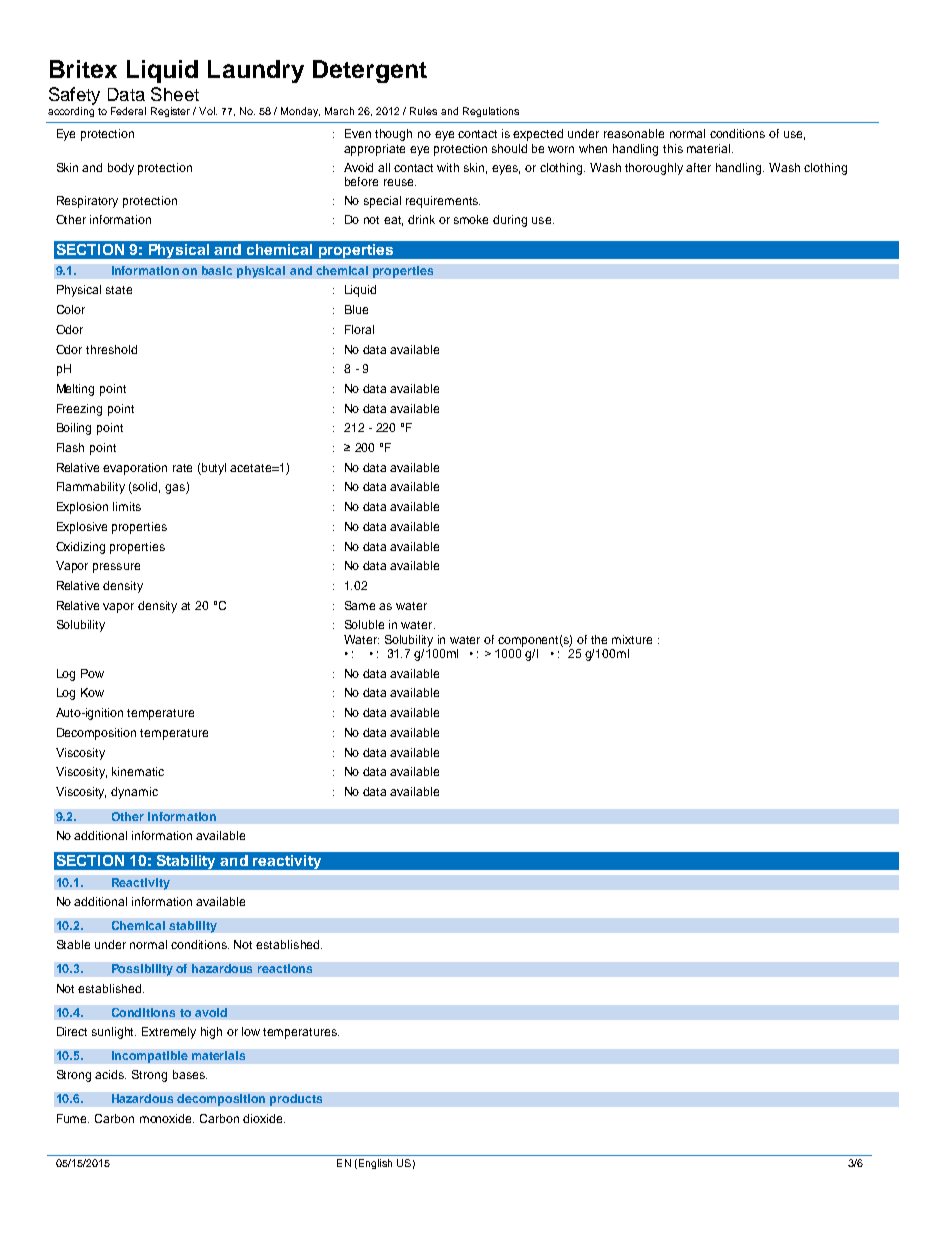  Describe the element at coordinates (116, 568) in the screenshot. I see `pressure` at that location.
